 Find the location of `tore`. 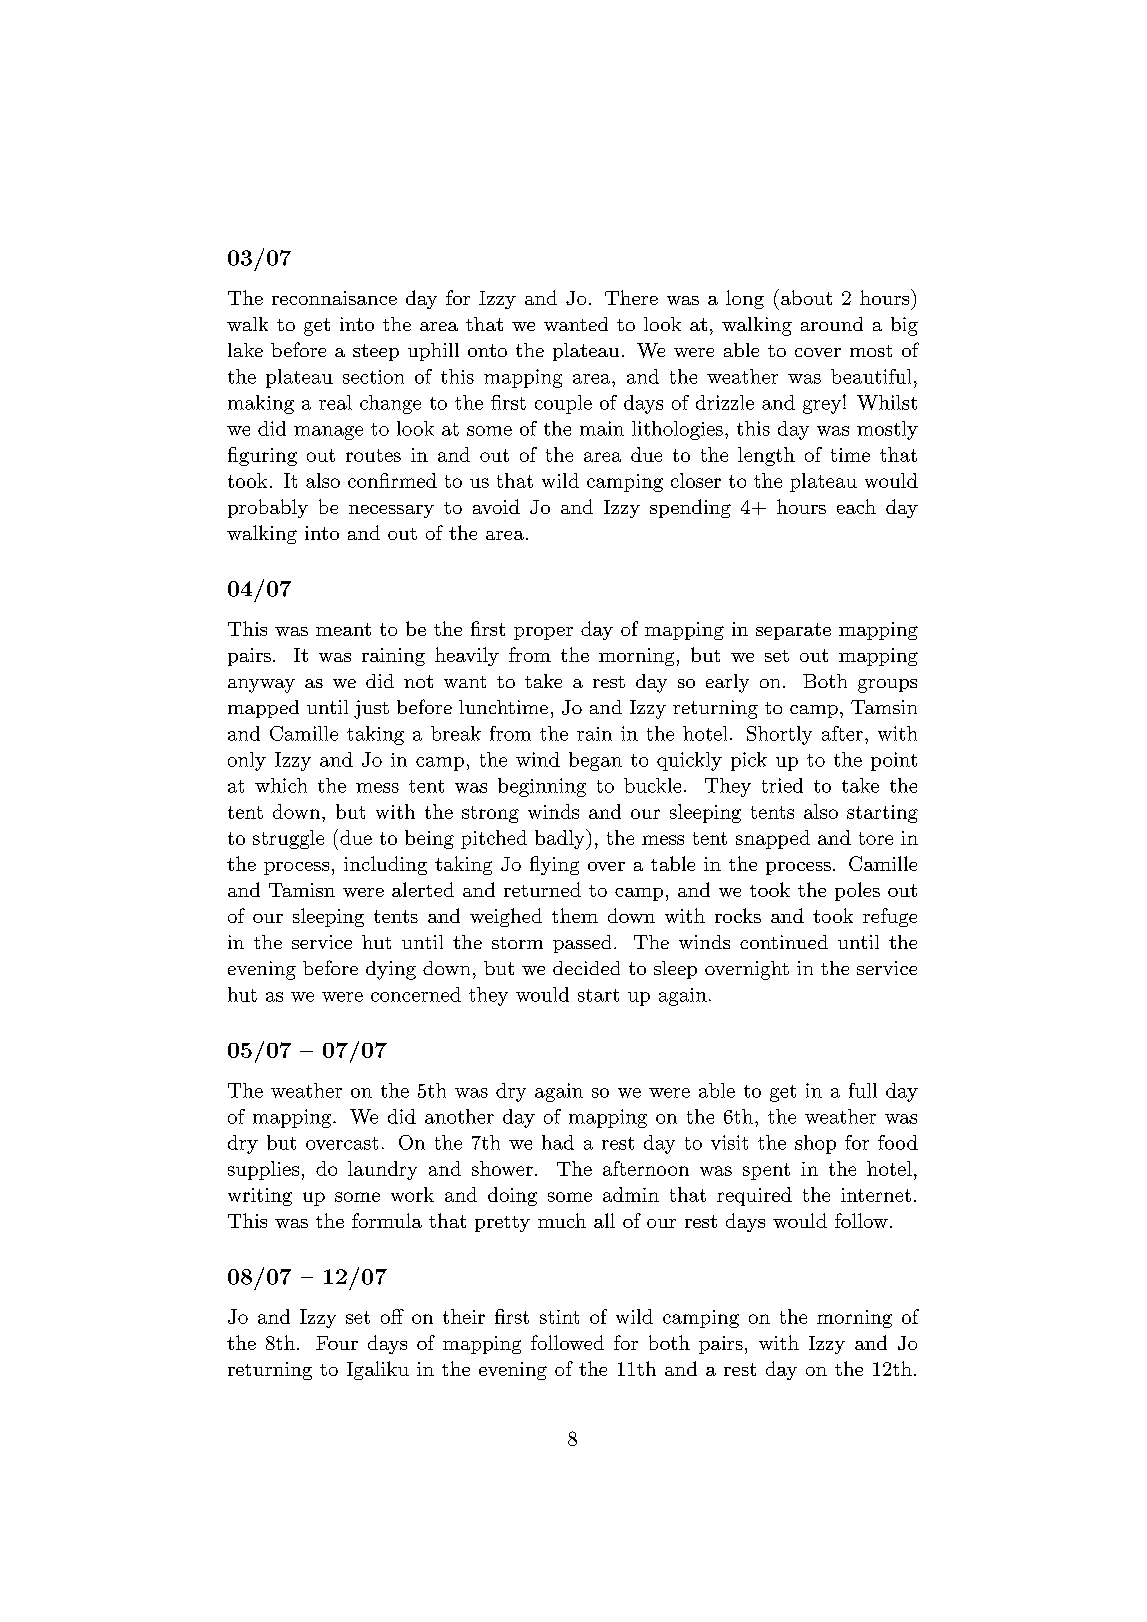

tore is located at coordinates (876, 838).
